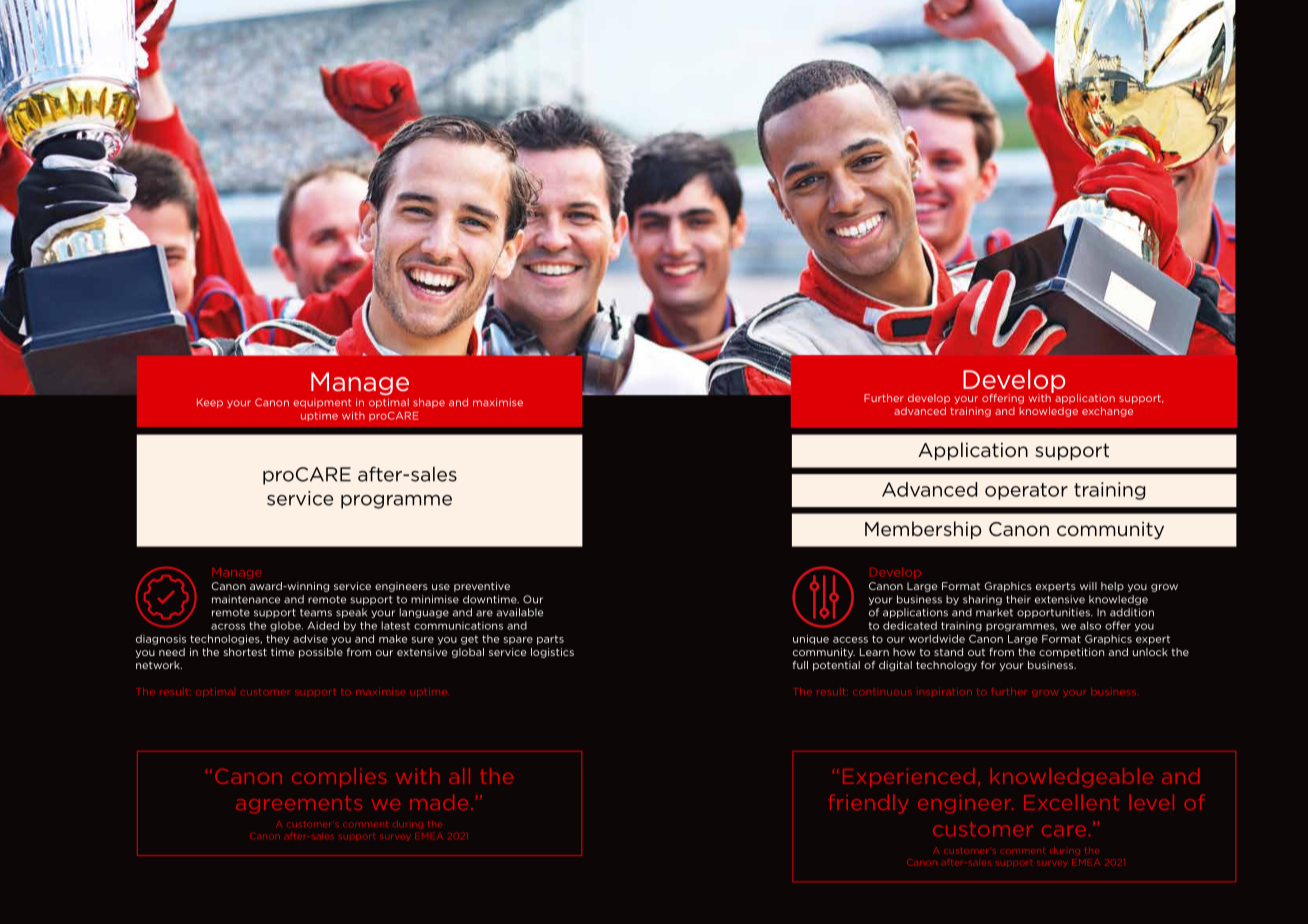  I want to click on all, so click(459, 776).
